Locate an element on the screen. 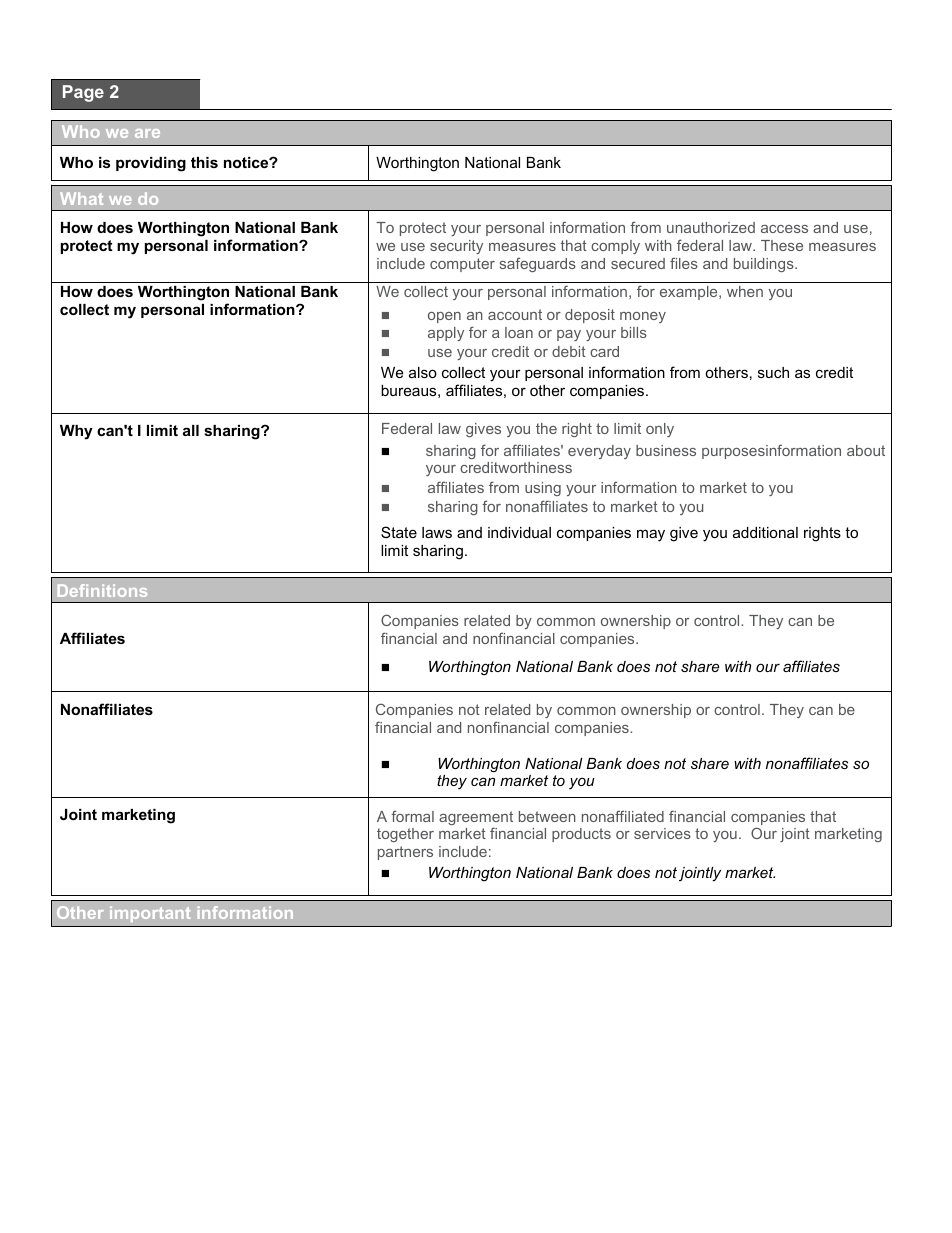 This screenshot has height=1233, width=952. all is located at coordinates (191, 430).
